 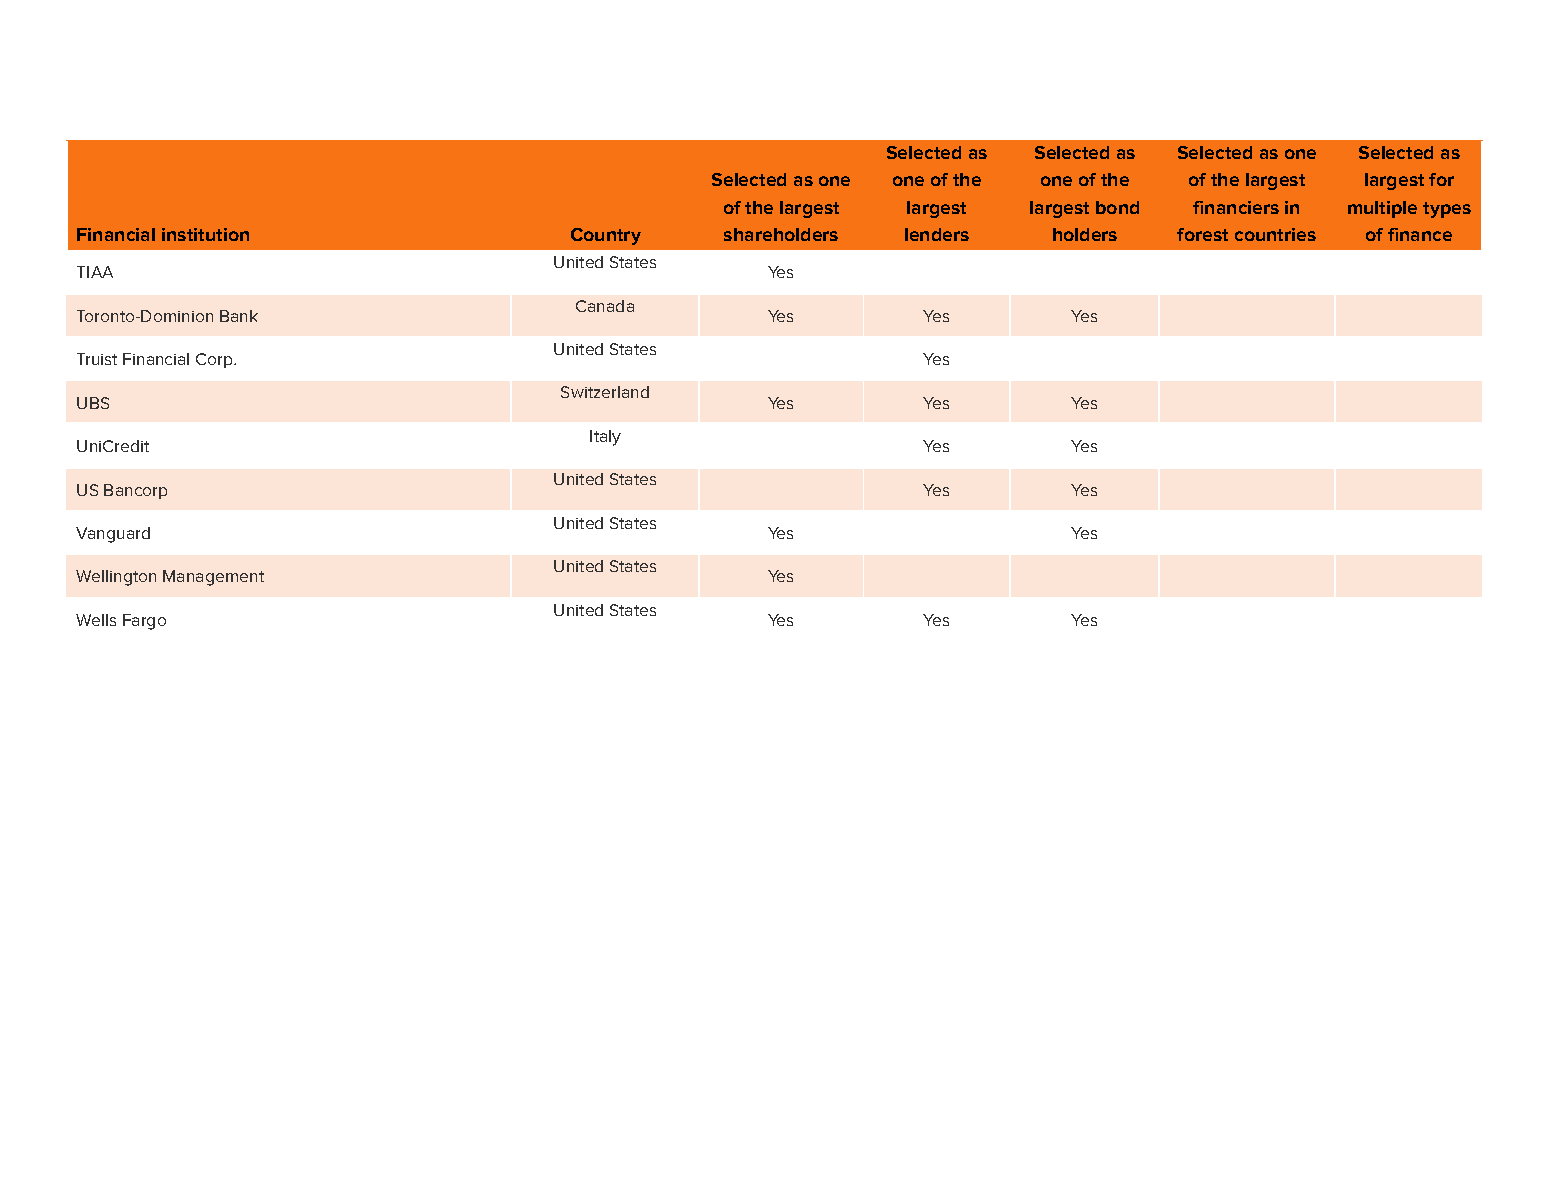 I want to click on UBS, so click(x=93, y=403).
